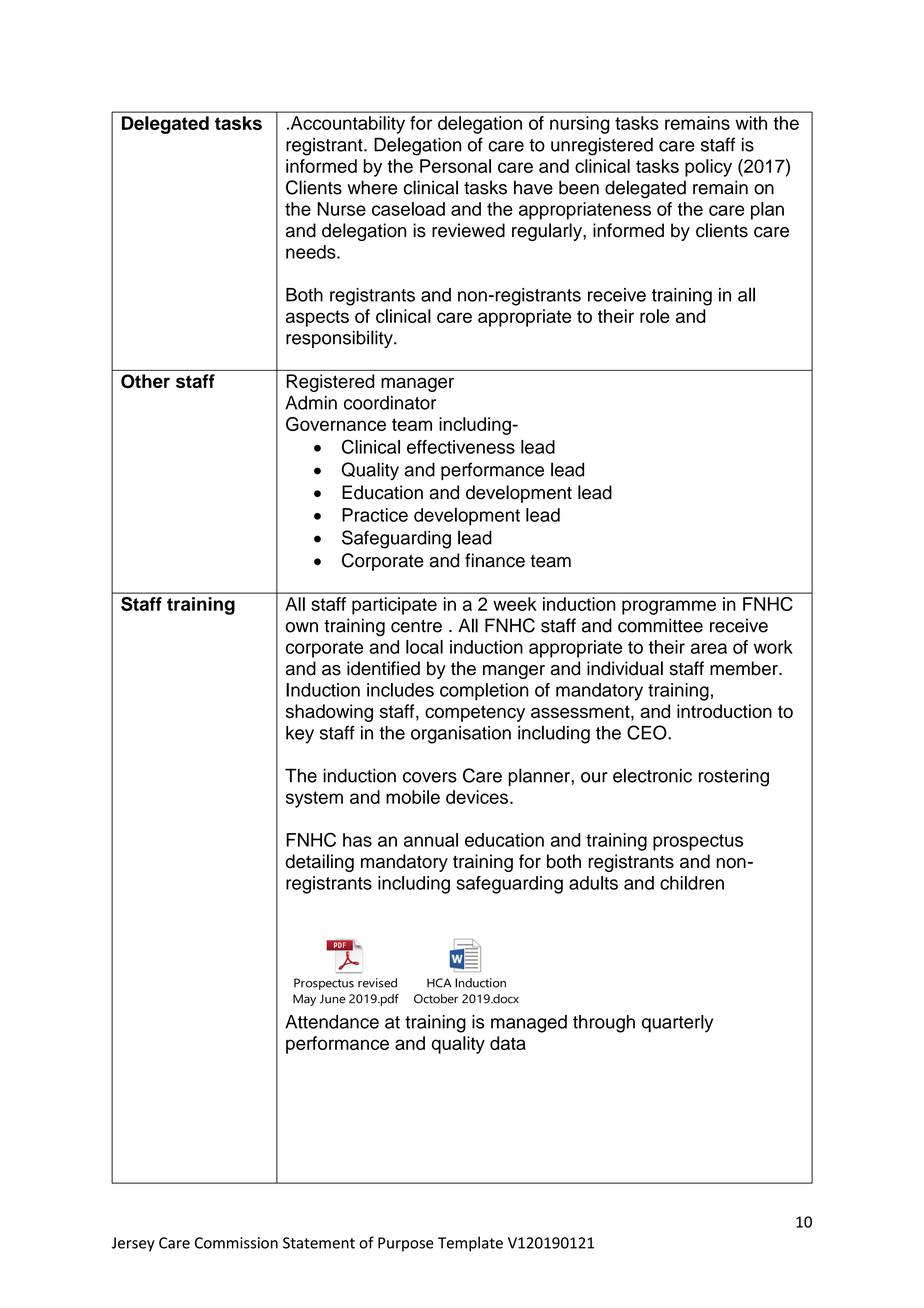  I want to click on role, so click(655, 316).
